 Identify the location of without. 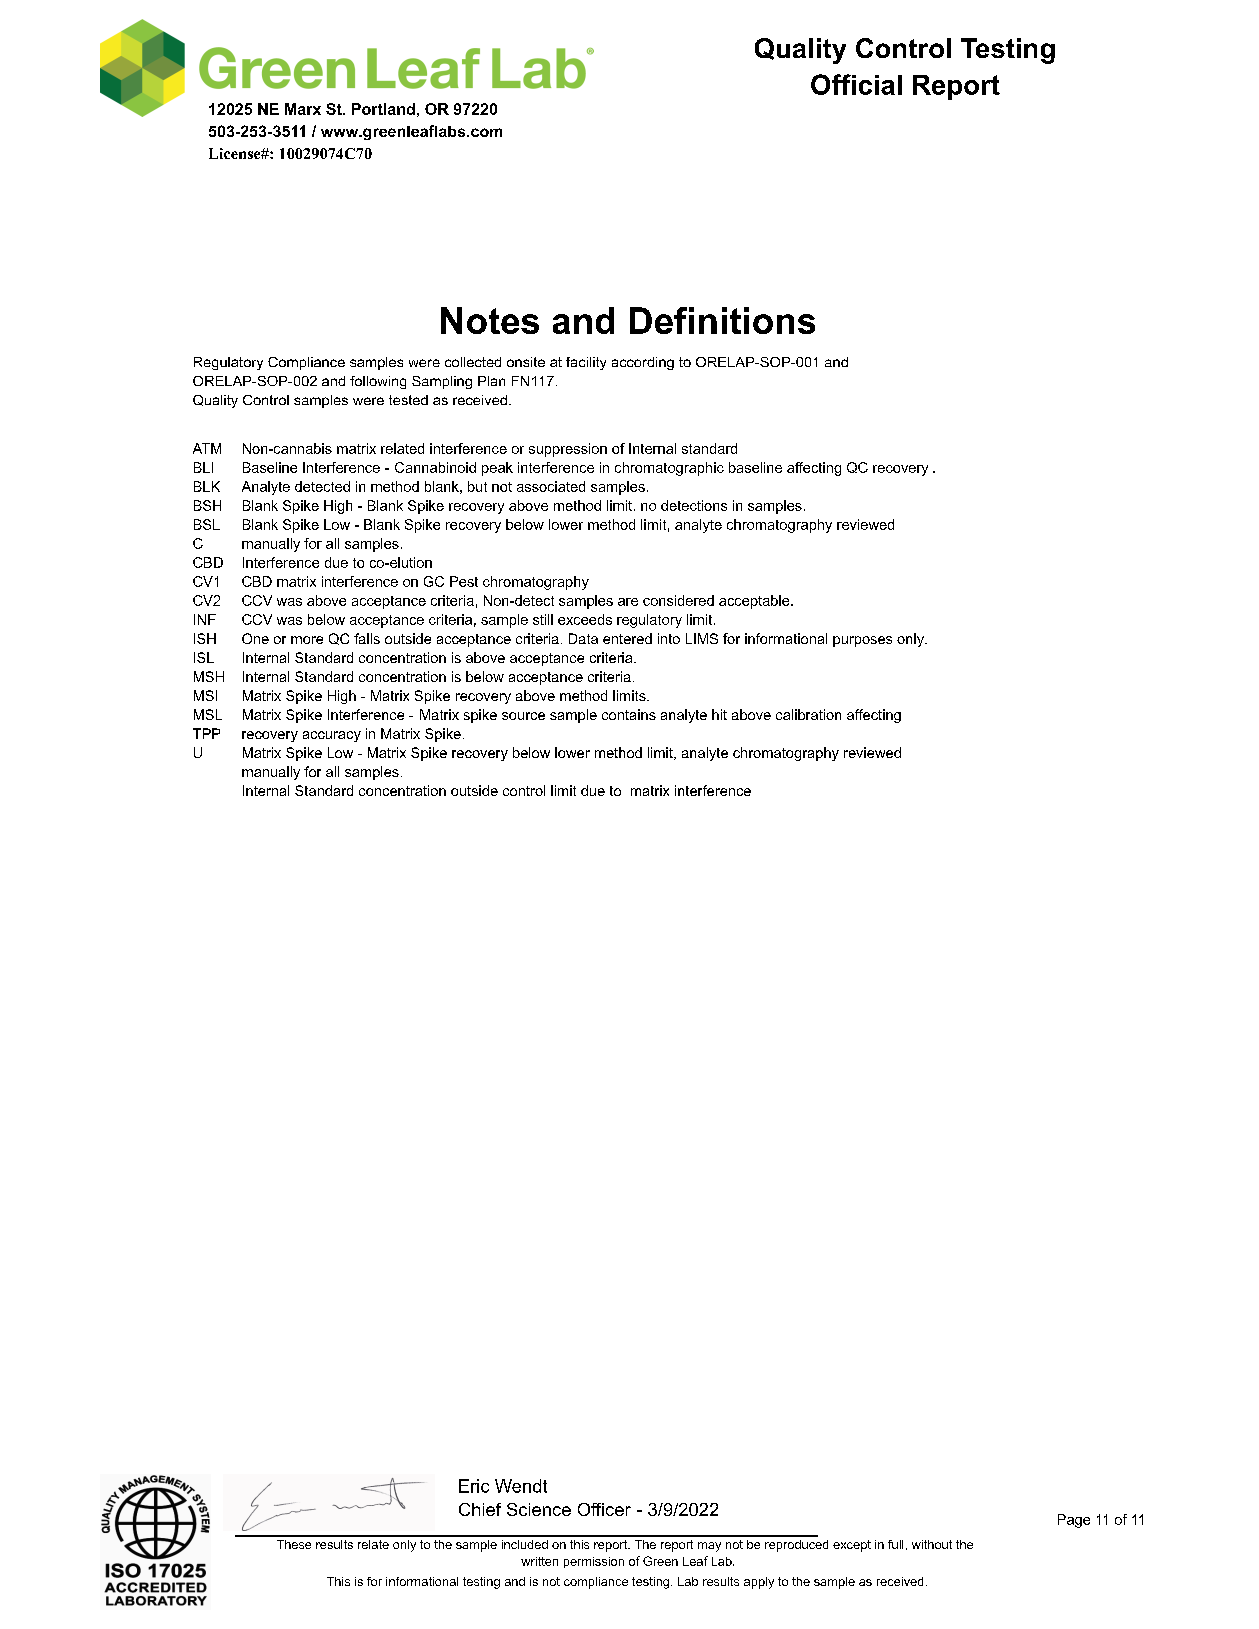
(932, 1544).
